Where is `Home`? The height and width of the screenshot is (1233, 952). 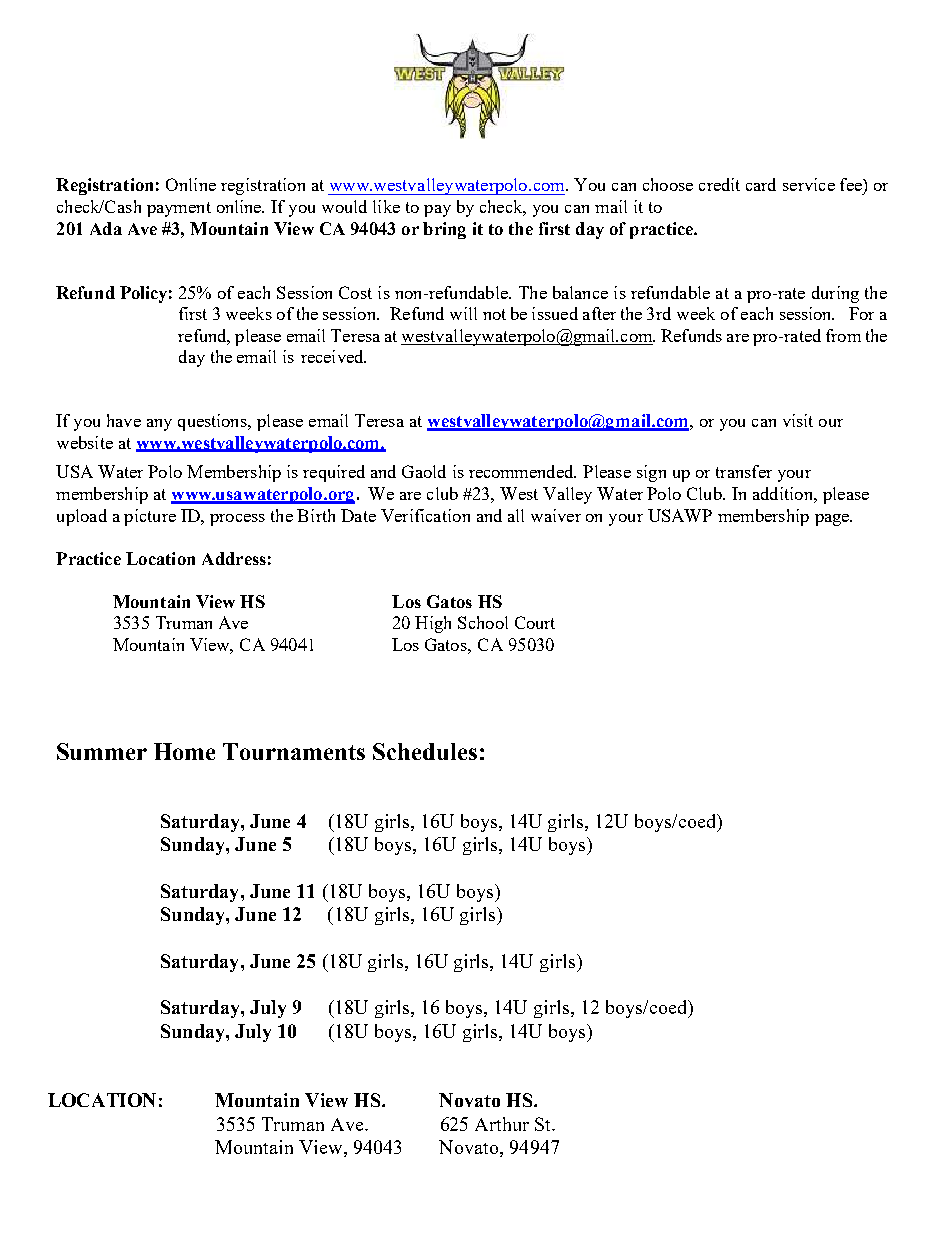 Home is located at coordinates (184, 751).
